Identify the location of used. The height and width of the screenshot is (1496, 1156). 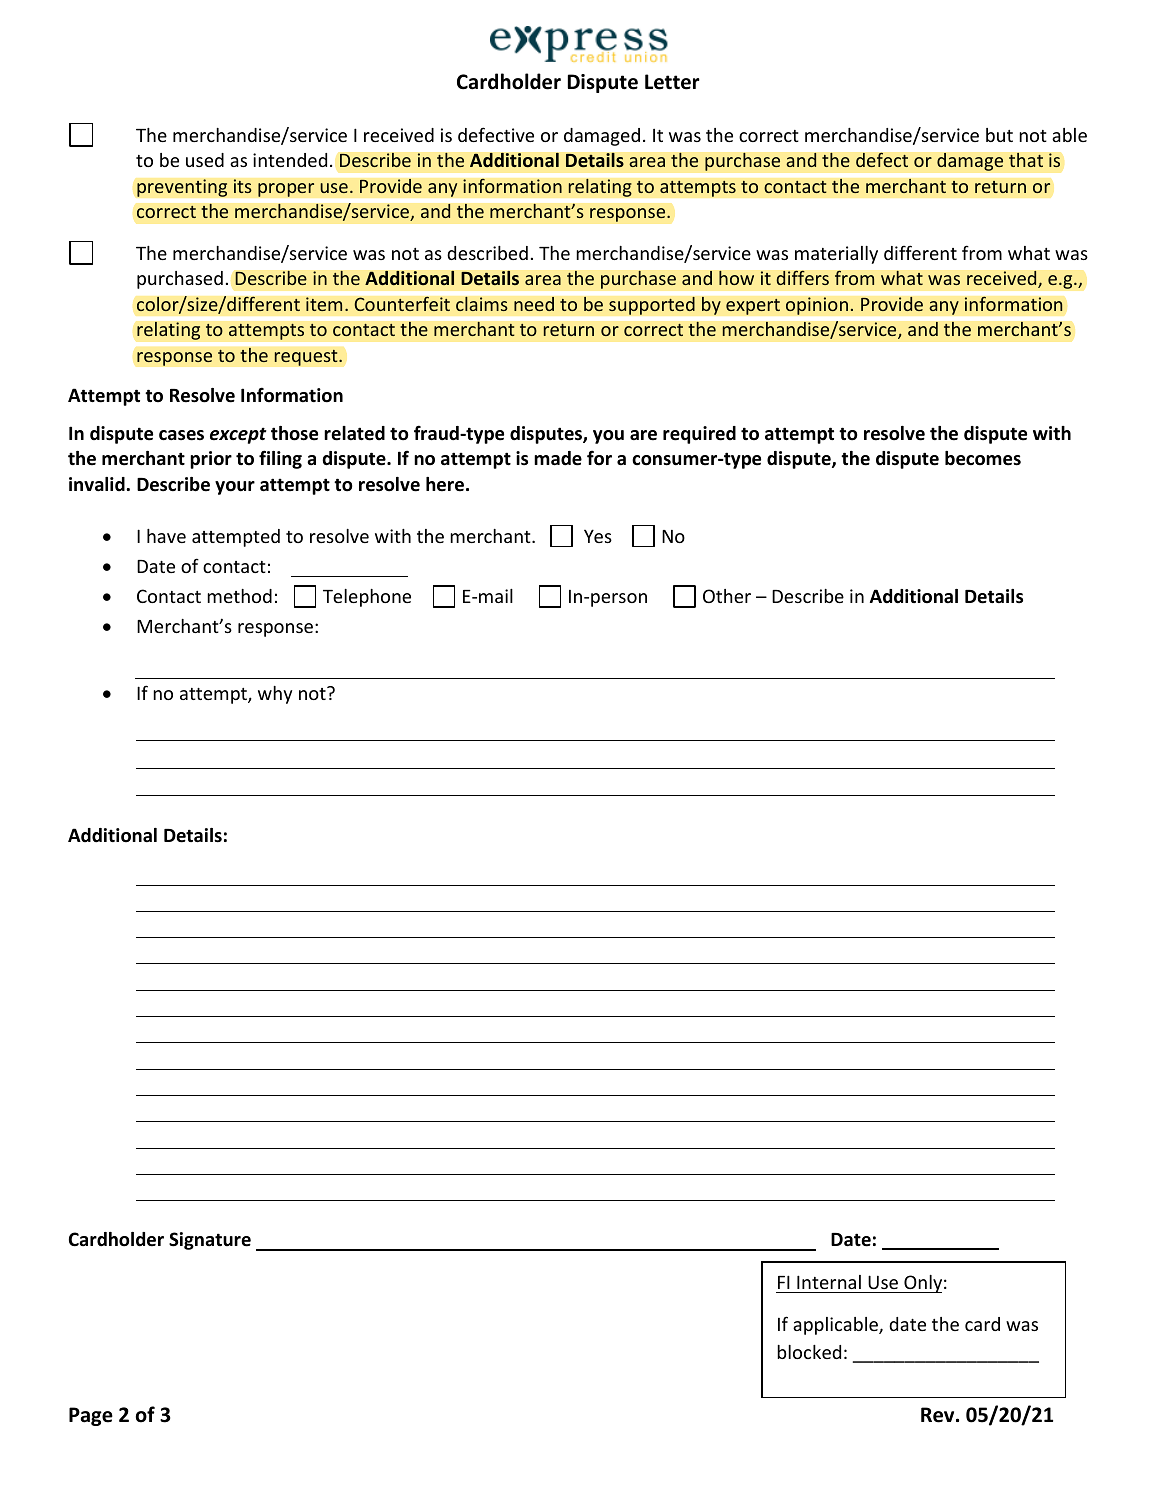
(205, 160).
